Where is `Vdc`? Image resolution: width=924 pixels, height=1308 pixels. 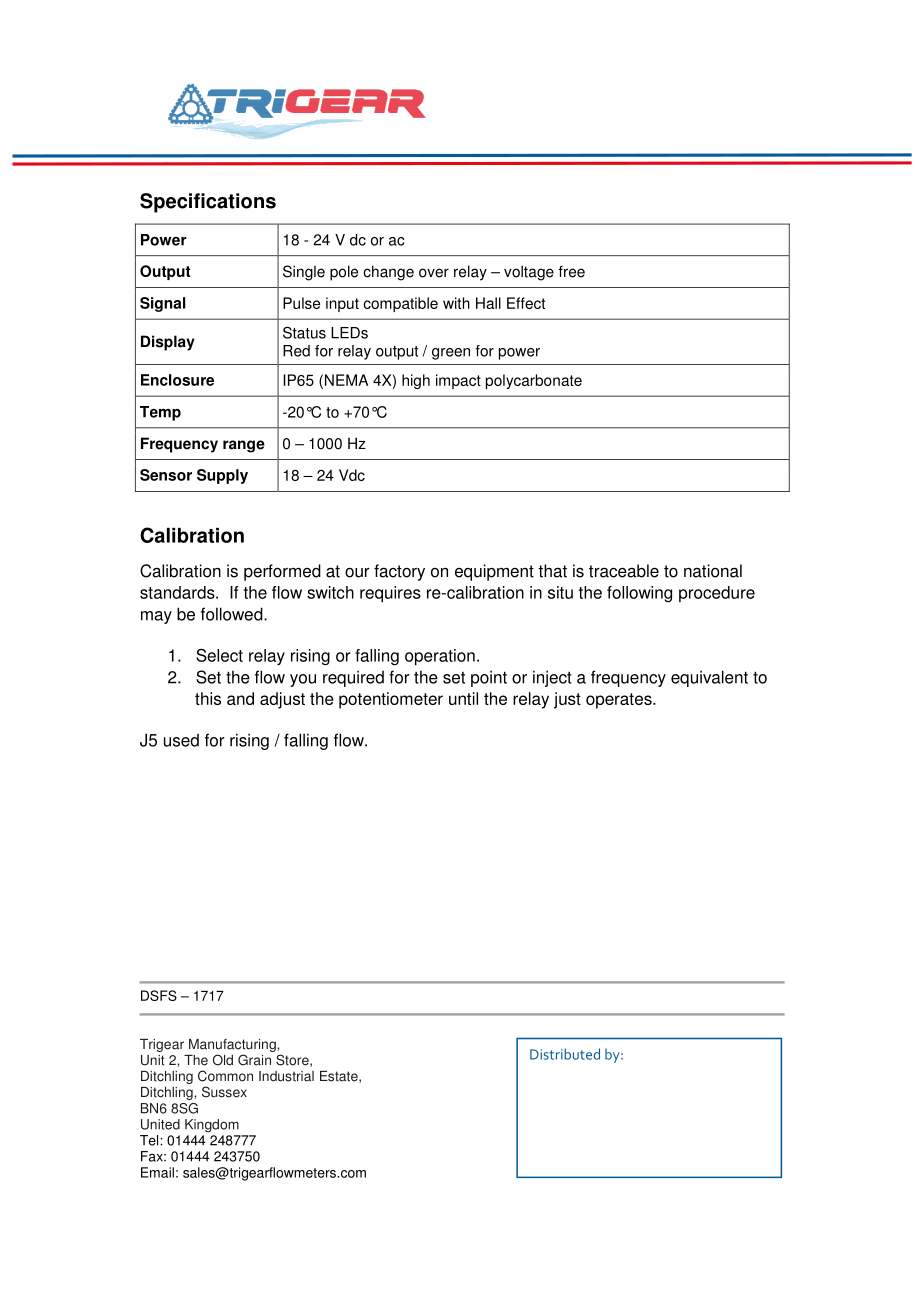
Vdc is located at coordinates (352, 475).
